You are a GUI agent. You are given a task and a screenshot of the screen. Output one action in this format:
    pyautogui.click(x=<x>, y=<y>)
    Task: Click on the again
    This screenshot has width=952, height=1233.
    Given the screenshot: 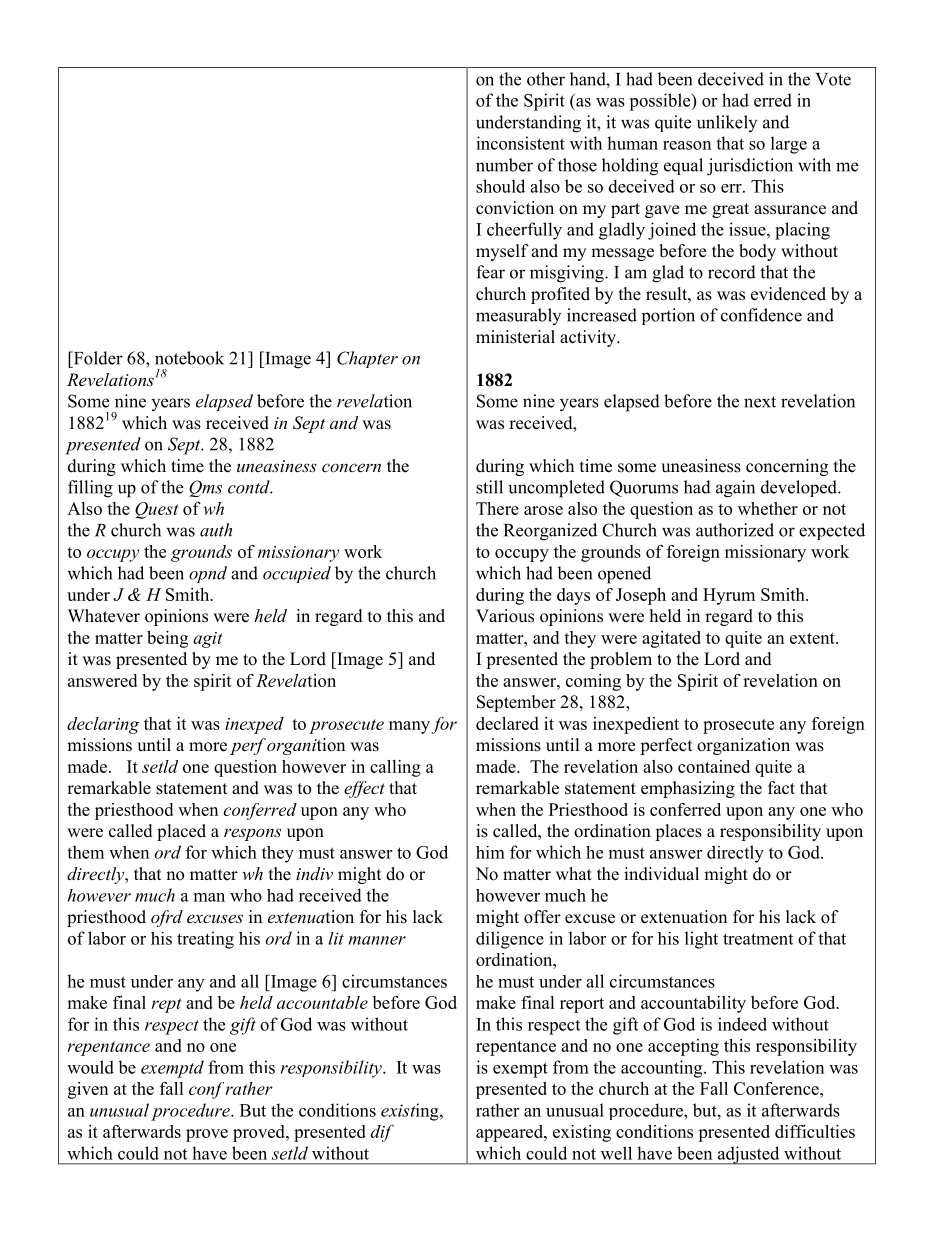 What is the action you would take?
    pyautogui.click(x=735, y=489)
